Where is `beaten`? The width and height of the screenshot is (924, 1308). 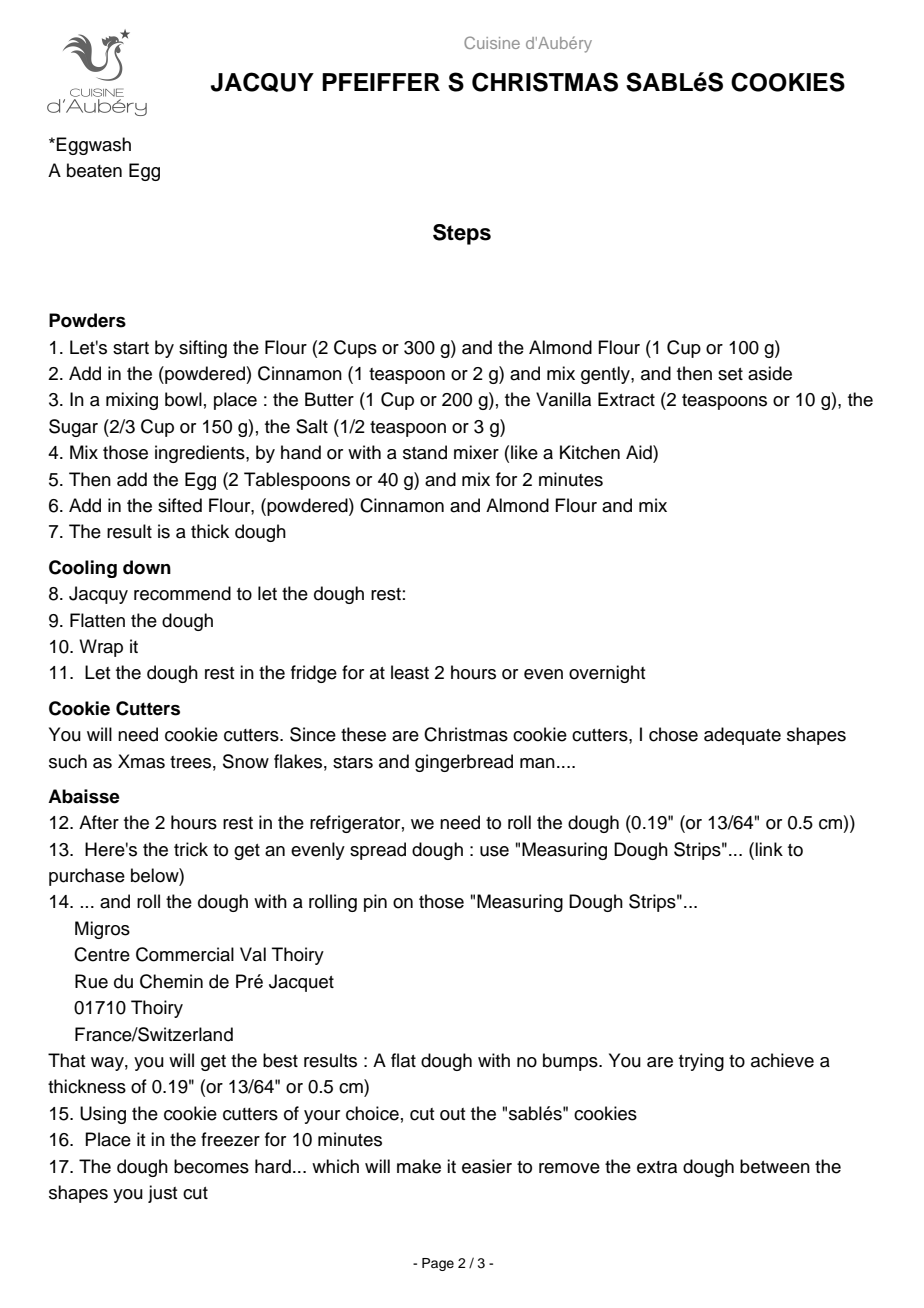
beaten is located at coordinates (94, 170).
